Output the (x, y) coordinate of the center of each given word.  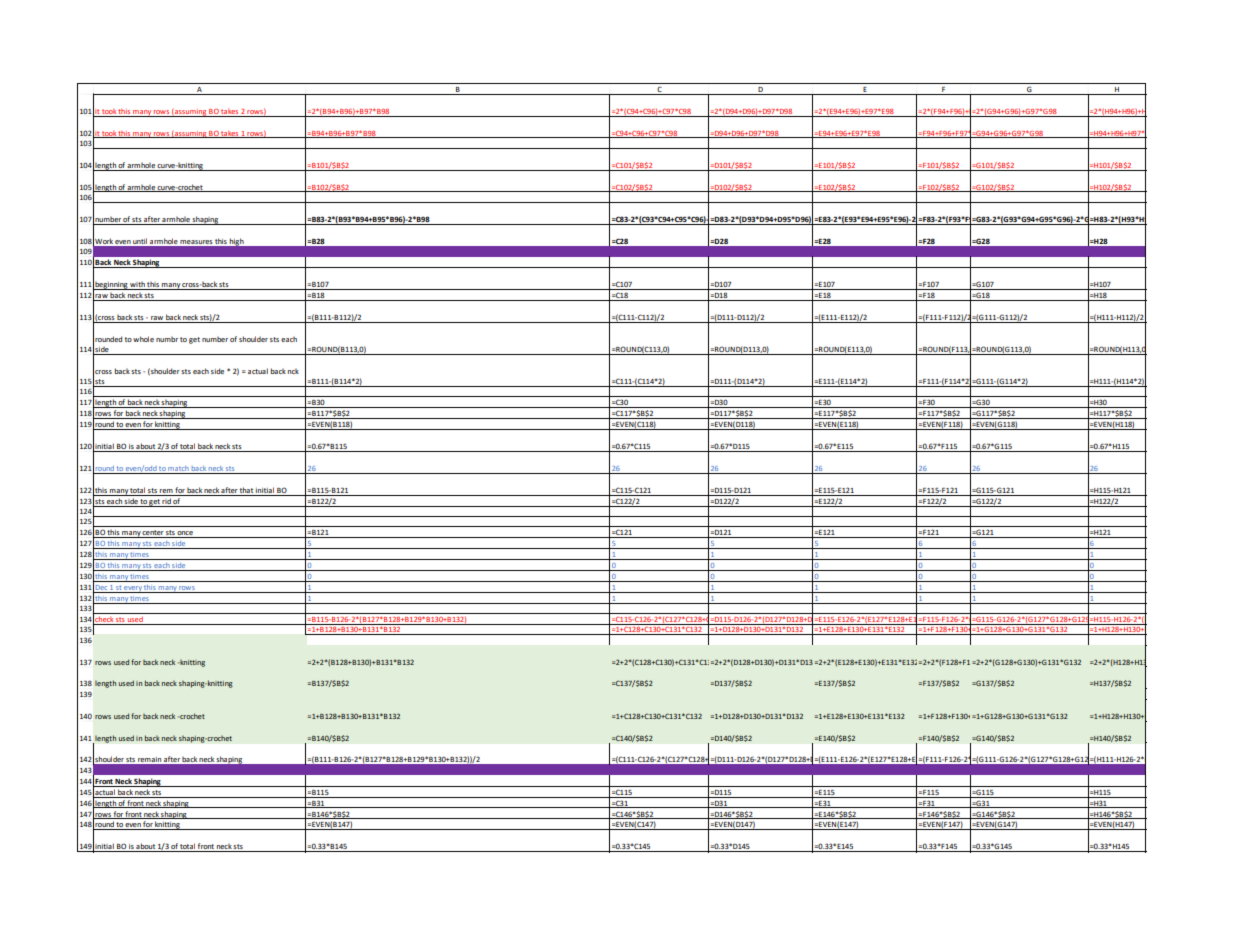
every (133, 589)
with (137, 284)
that (246, 490)
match (178, 468)
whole (143, 339)
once (185, 534)
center (153, 534)
